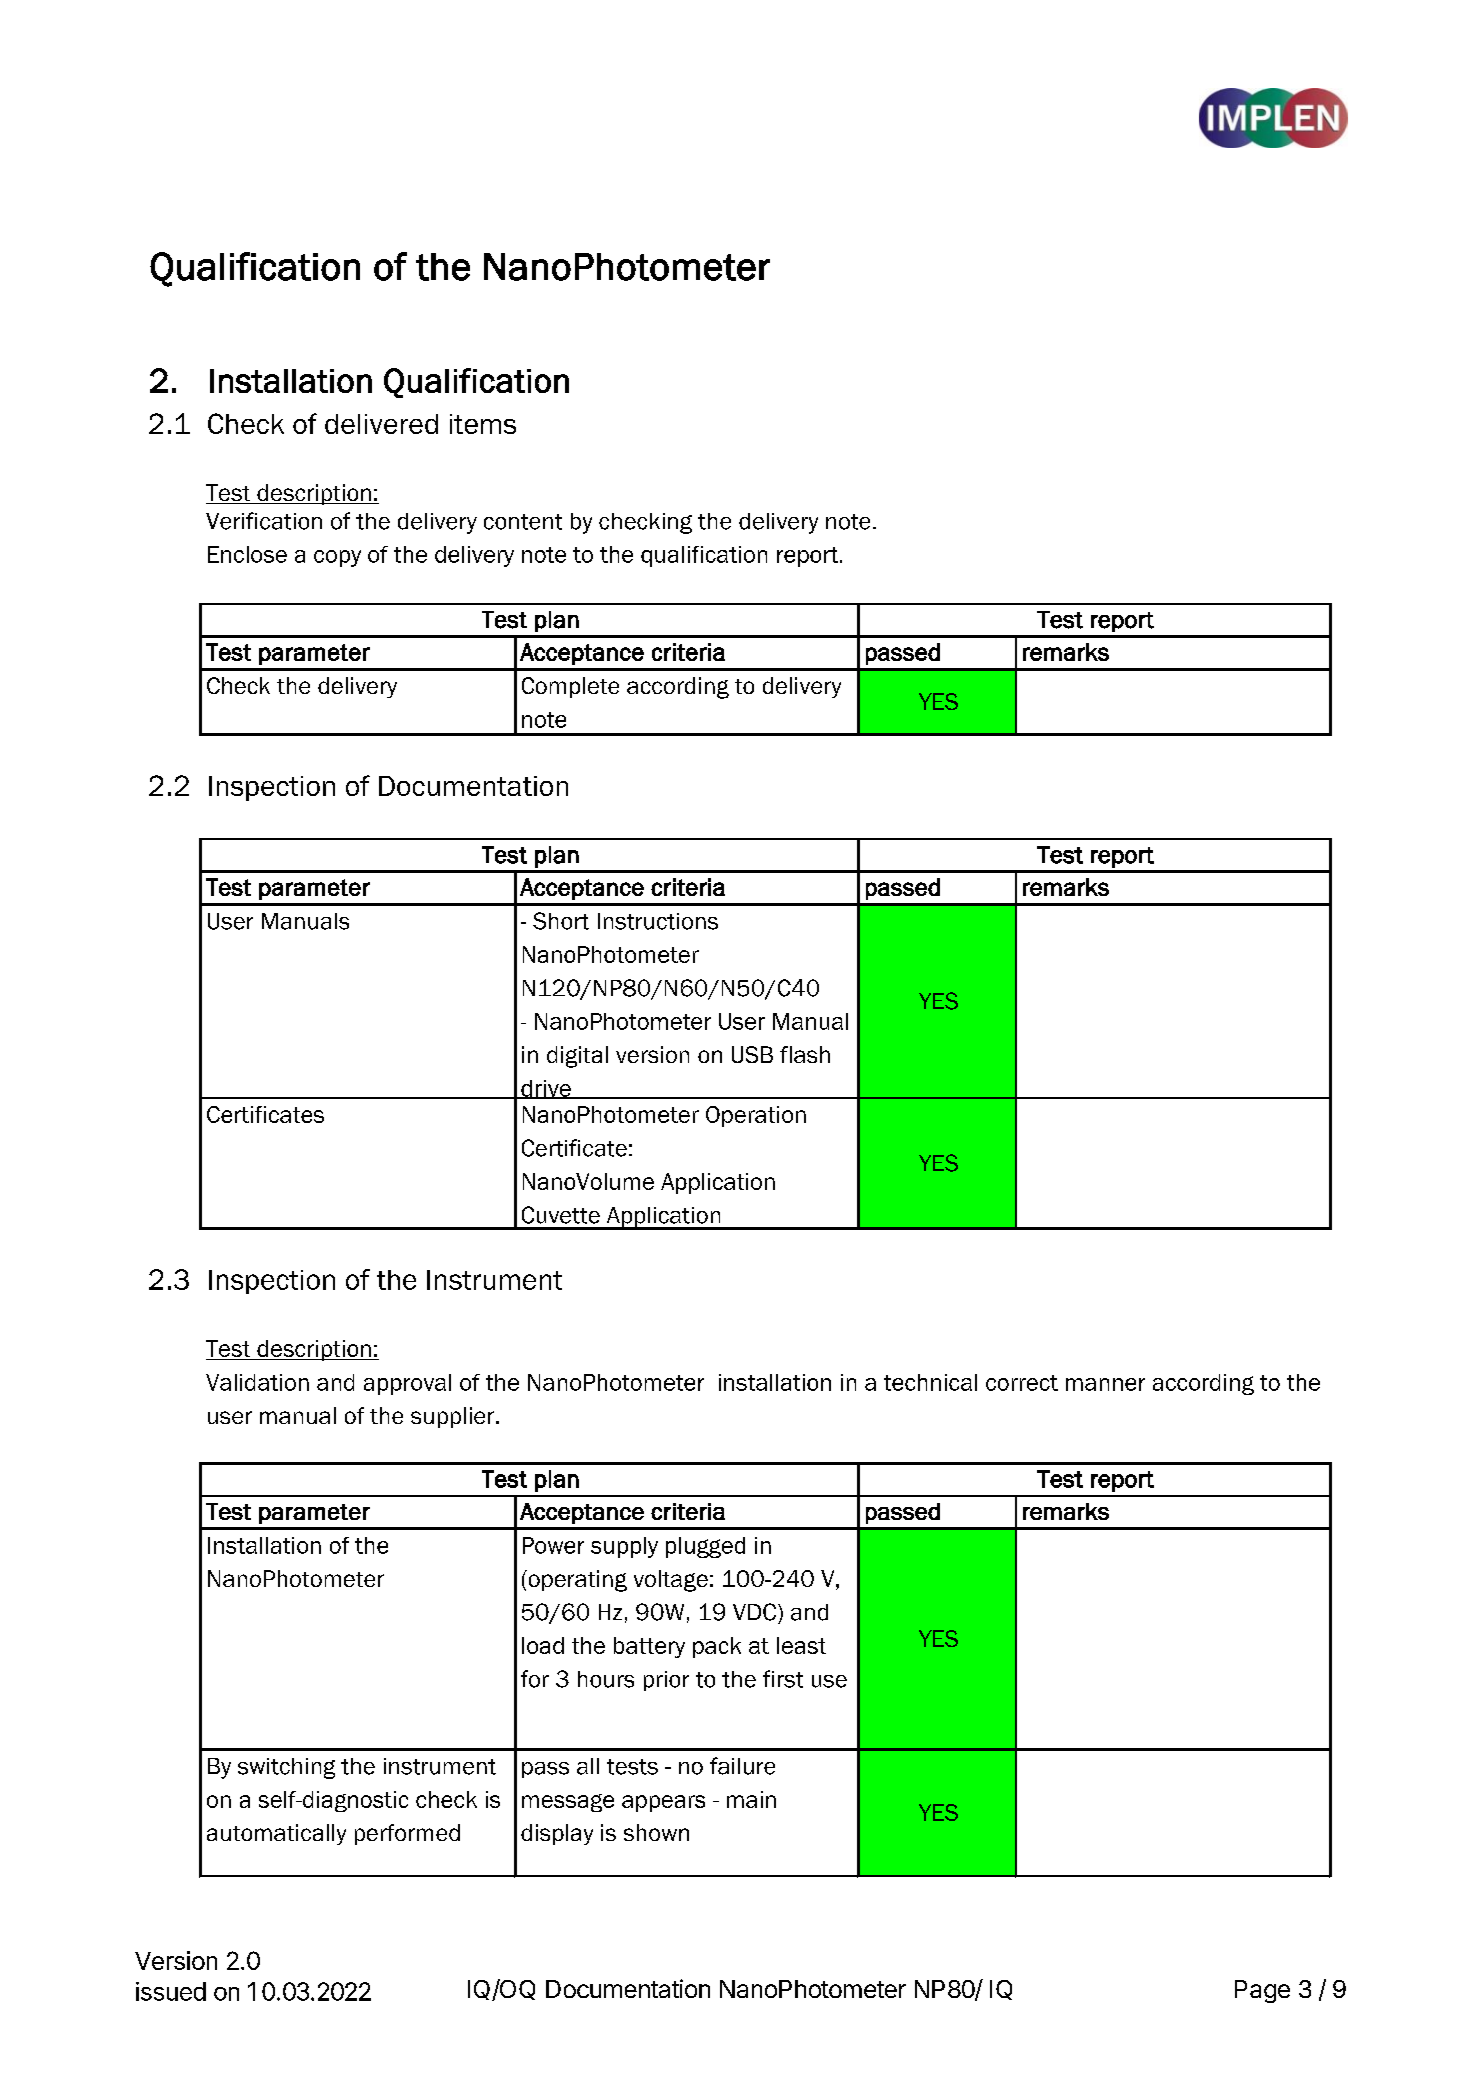 The width and height of the screenshot is (1482, 2096). Describe the element at coordinates (756, 1116) in the screenshot. I see `Operation` at that location.
